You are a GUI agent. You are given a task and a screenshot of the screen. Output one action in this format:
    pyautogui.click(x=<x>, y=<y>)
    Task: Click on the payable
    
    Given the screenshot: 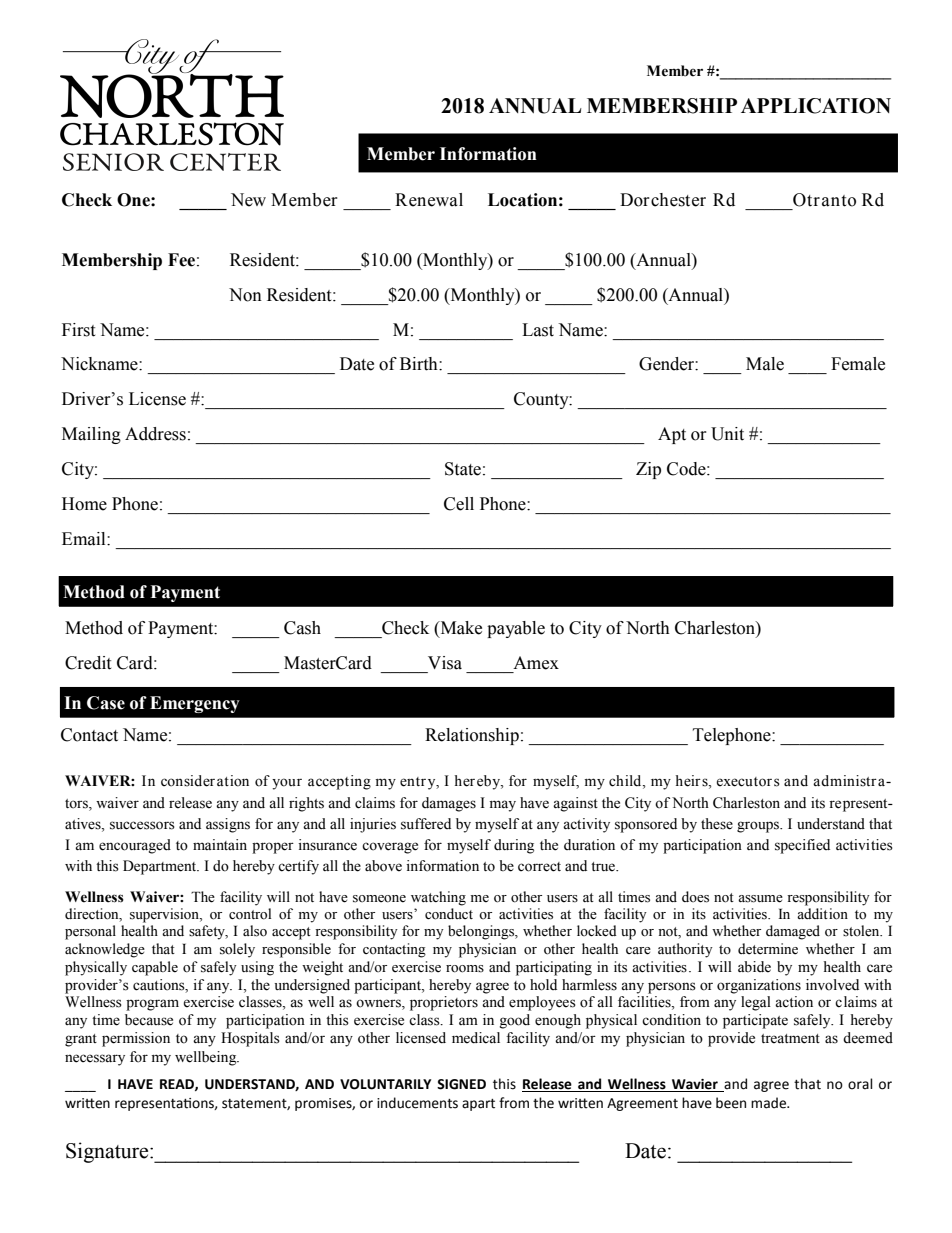 What is the action you would take?
    pyautogui.click(x=516, y=629)
